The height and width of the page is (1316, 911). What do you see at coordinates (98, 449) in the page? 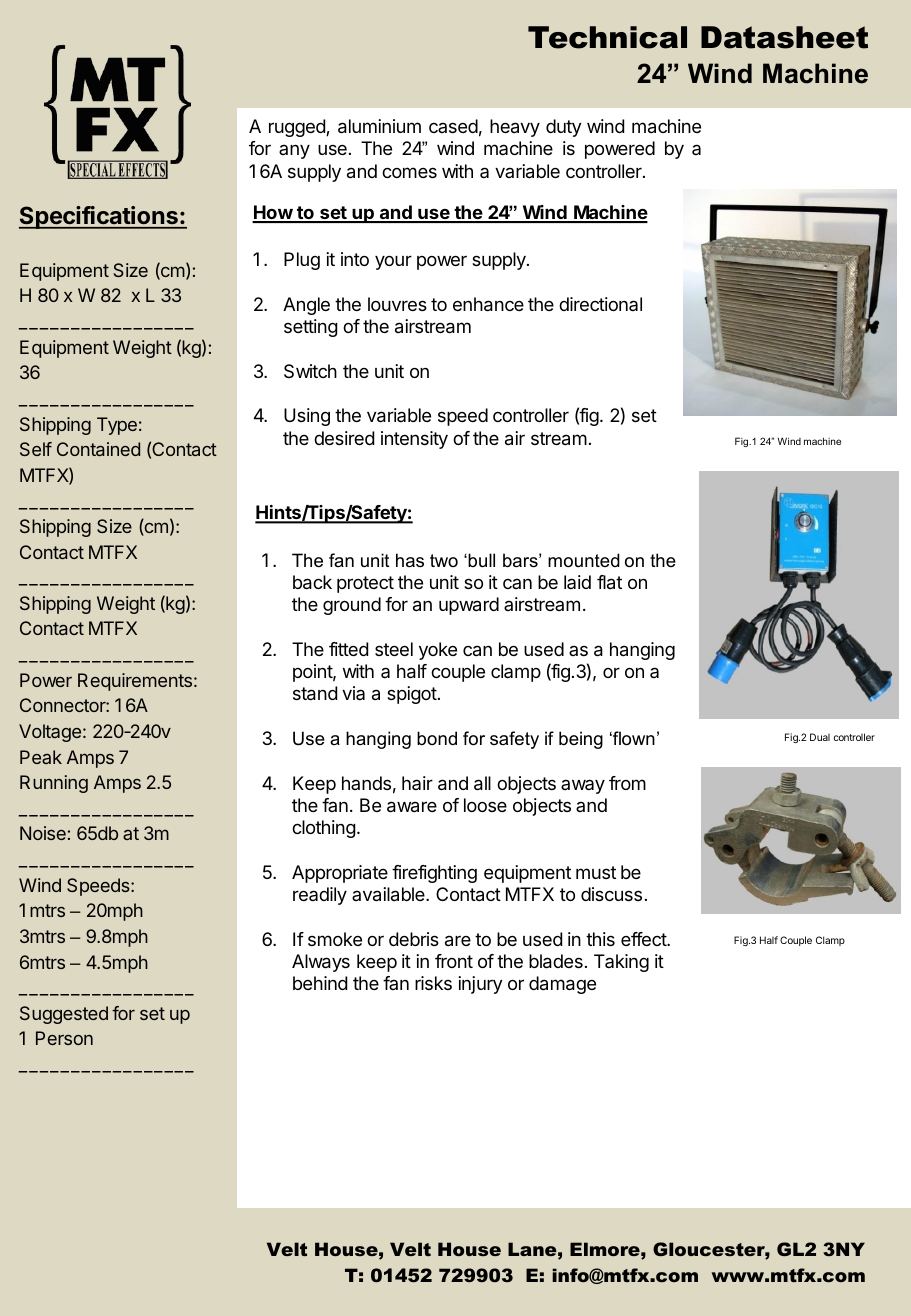
I see `Contained` at bounding box center [98, 449].
